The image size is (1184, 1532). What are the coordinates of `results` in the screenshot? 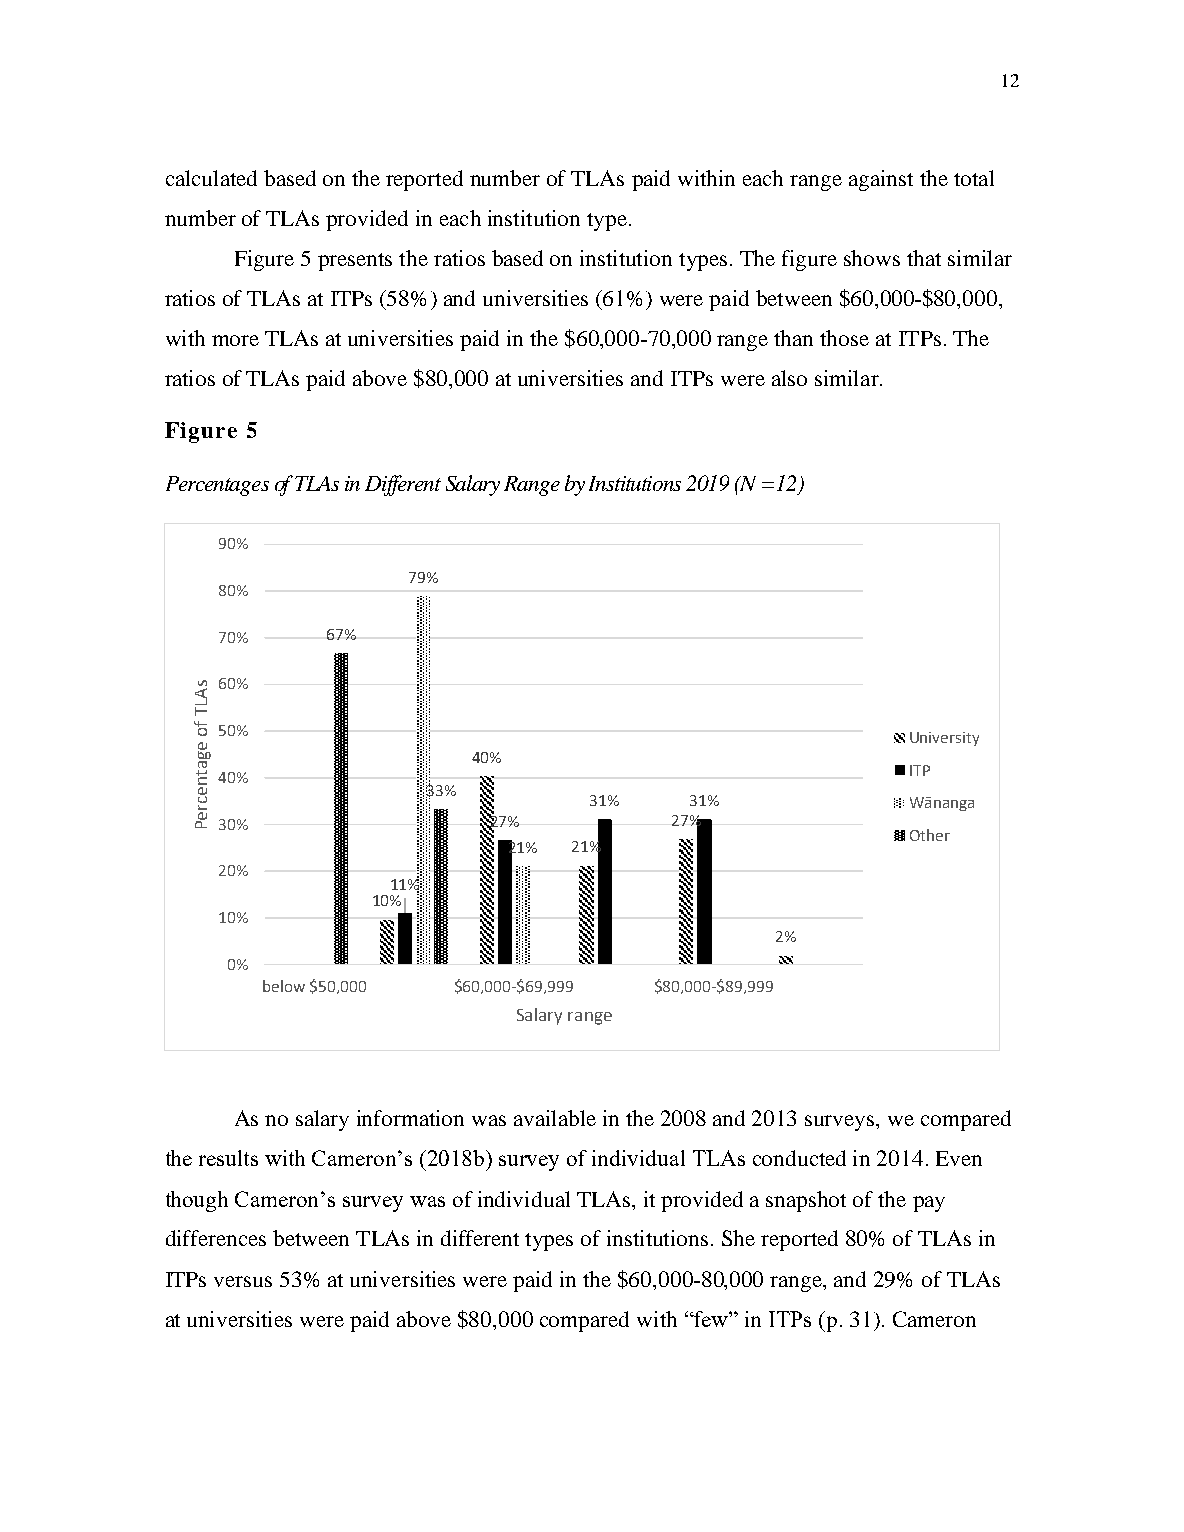 It's located at (228, 1158).
